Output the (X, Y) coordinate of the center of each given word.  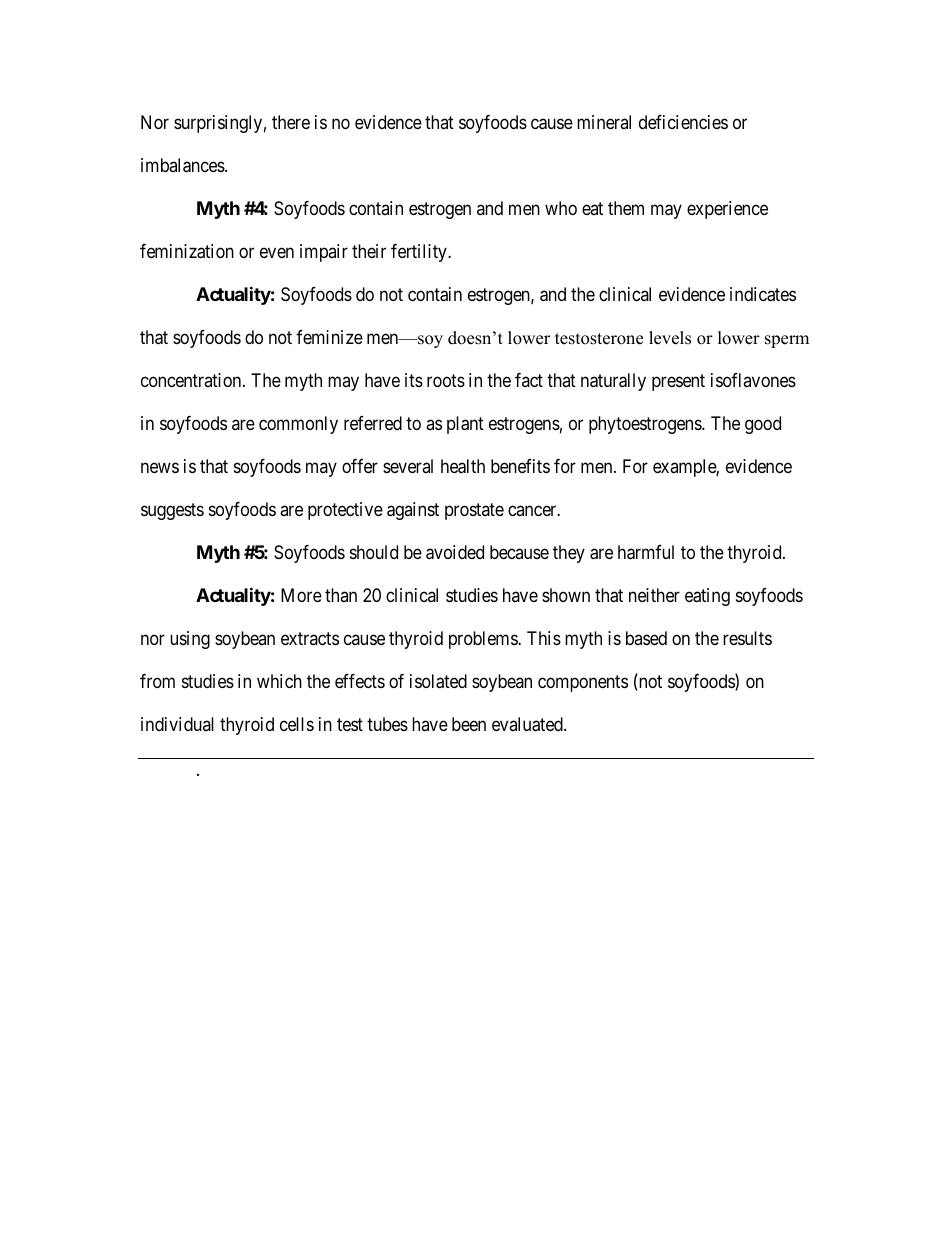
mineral (604, 122)
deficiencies (683, 122)
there (291, 122)
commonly (298, 425)
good (763, 425)
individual (177, 724)
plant (465, 425)
